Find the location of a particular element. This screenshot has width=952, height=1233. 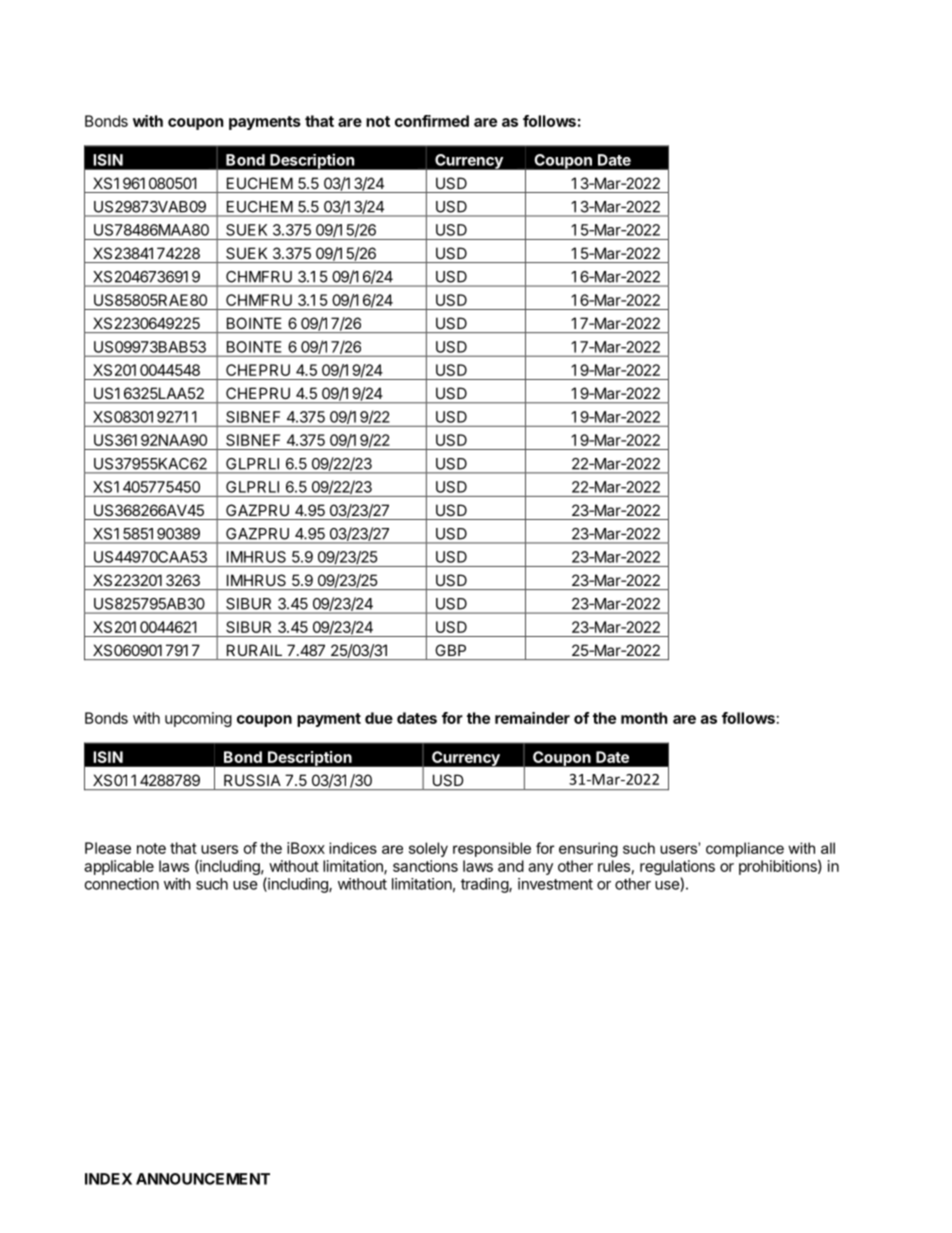

due is located at coordinates (379, 718).
